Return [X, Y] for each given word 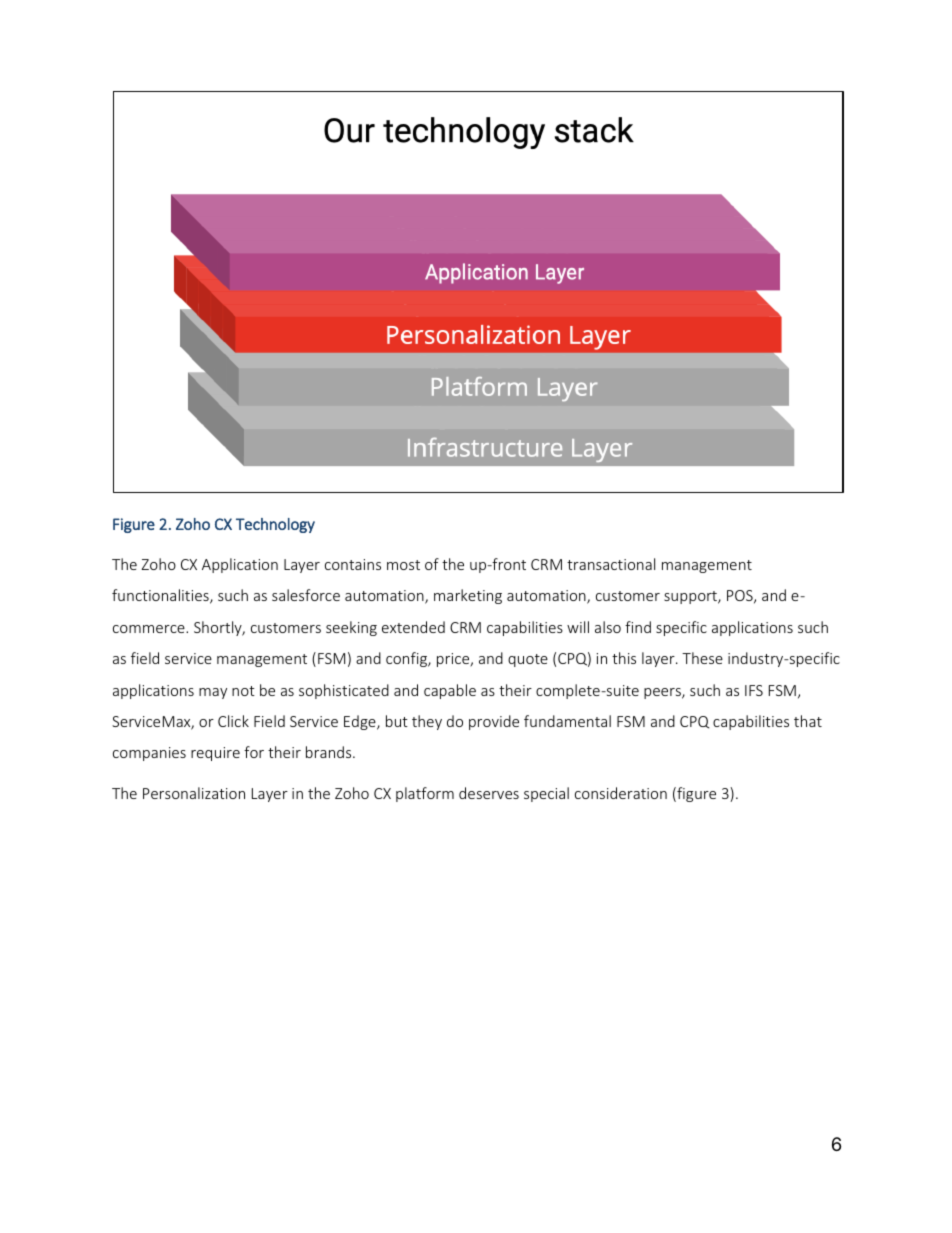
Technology [275, 525]
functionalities [161, 596]
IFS [754, 690]
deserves [489, 793]
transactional [611, 564]
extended [413, 627]
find [638, 627]
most [403, 565]
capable [450, 691]
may [213, 693]
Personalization [194, 793]
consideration [621, 793]
